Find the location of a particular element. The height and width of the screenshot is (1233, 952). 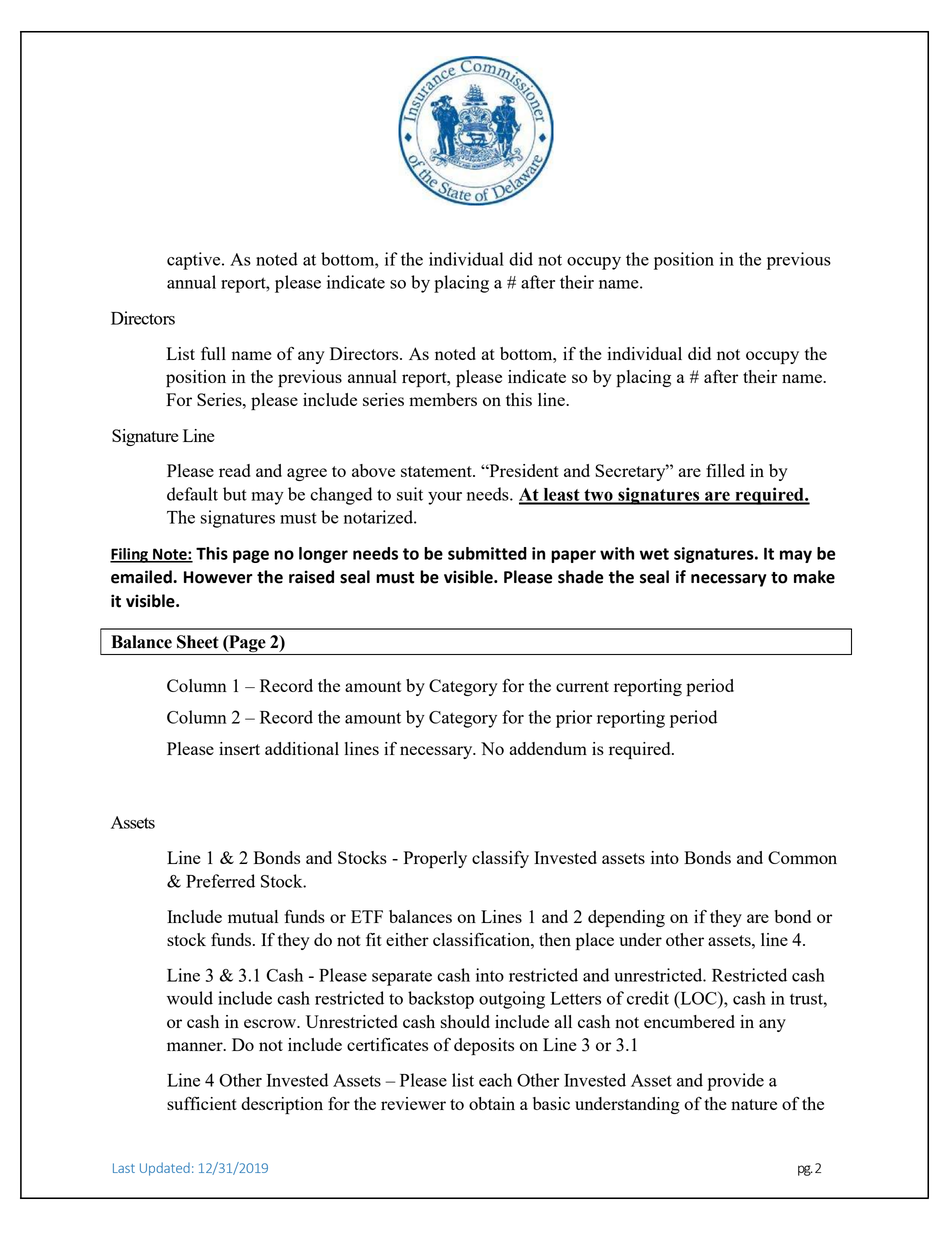

sufficient is located at coordinates (202, 1103).
